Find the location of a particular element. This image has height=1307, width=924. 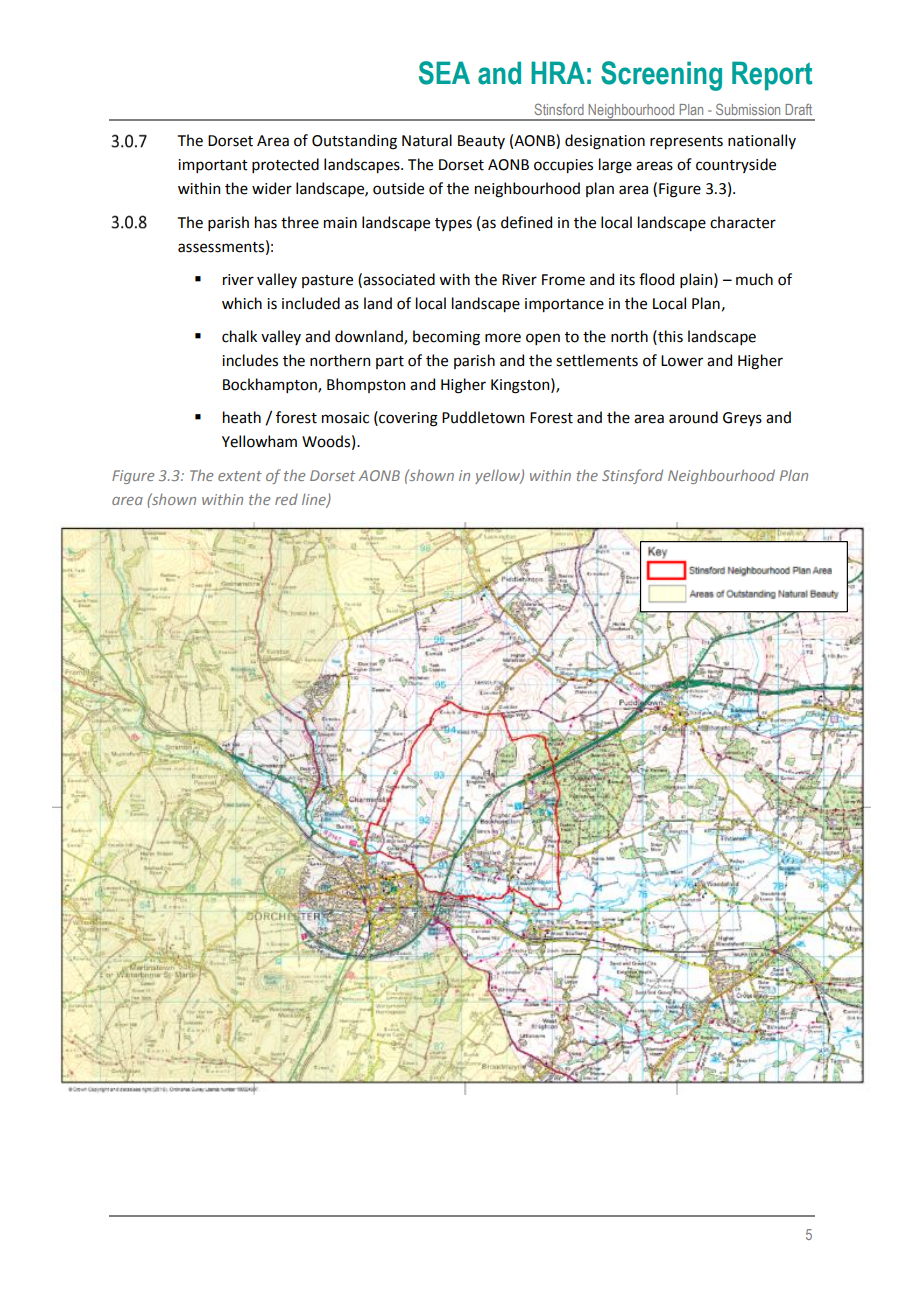

SEA is located at coordinates (444, 73).
